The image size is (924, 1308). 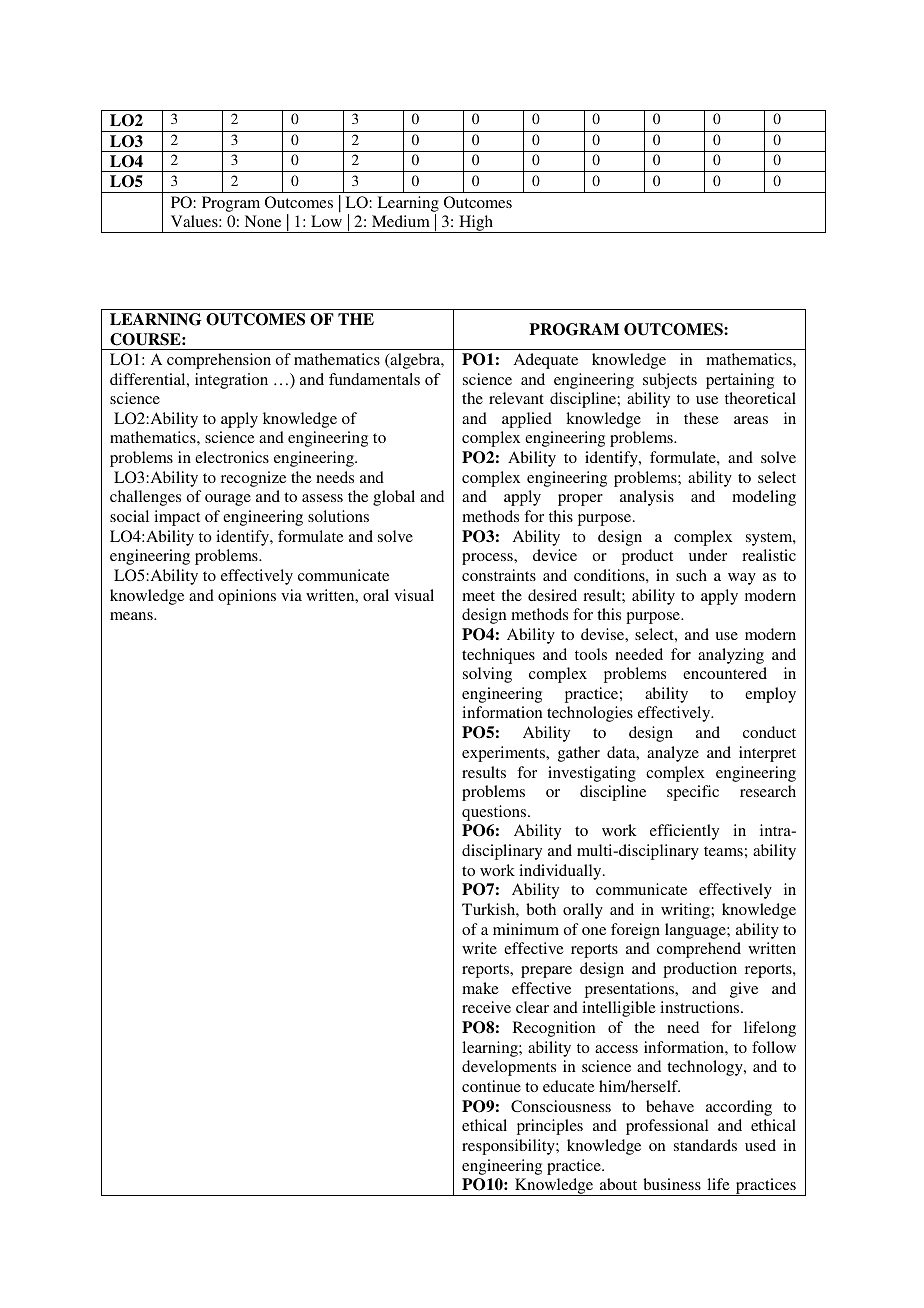 What do you see at coordinates (247, 597) in the page?
I see `opinions` at bounding box center [247, 597].
